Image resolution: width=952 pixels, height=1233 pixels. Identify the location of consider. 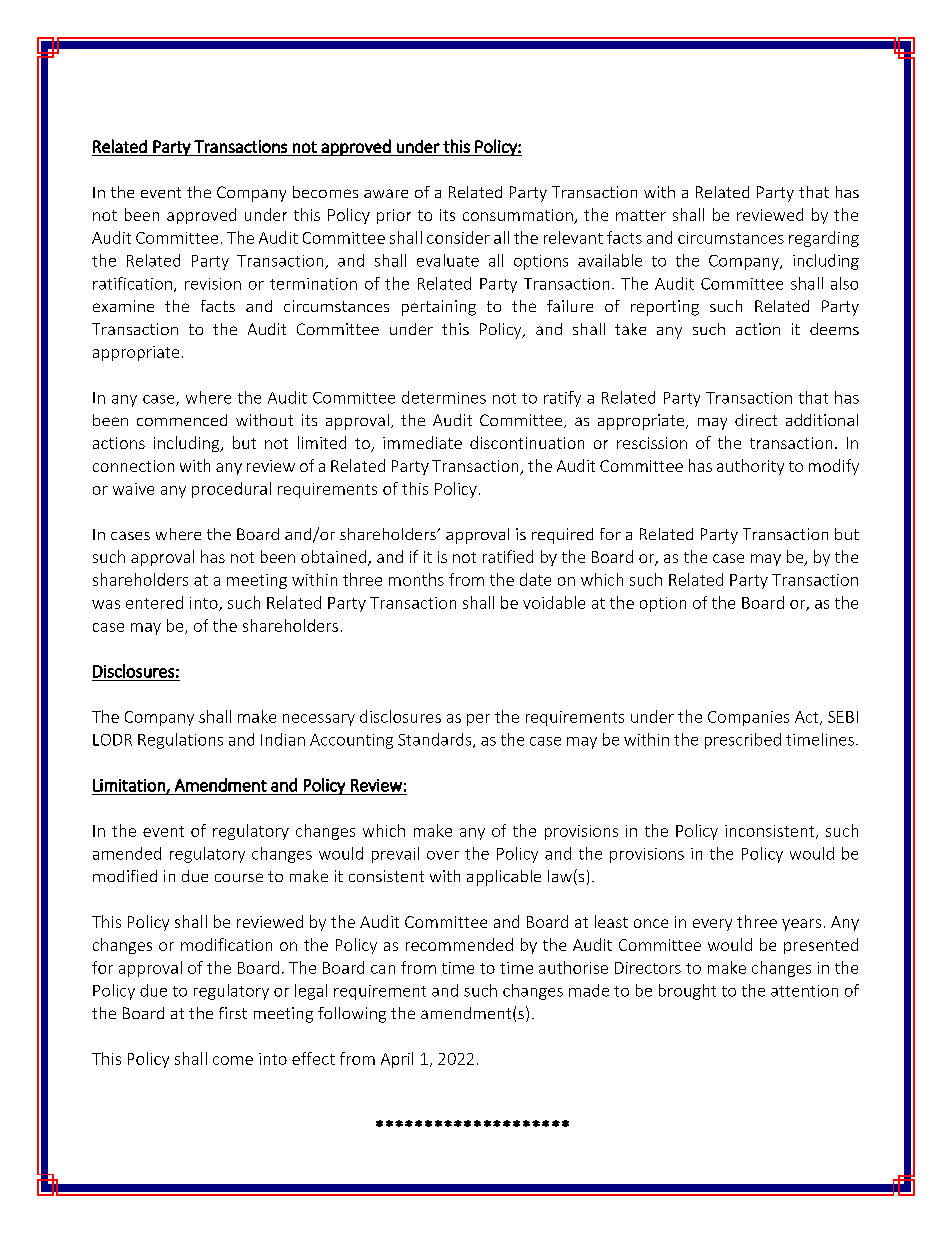
(458, 237).
